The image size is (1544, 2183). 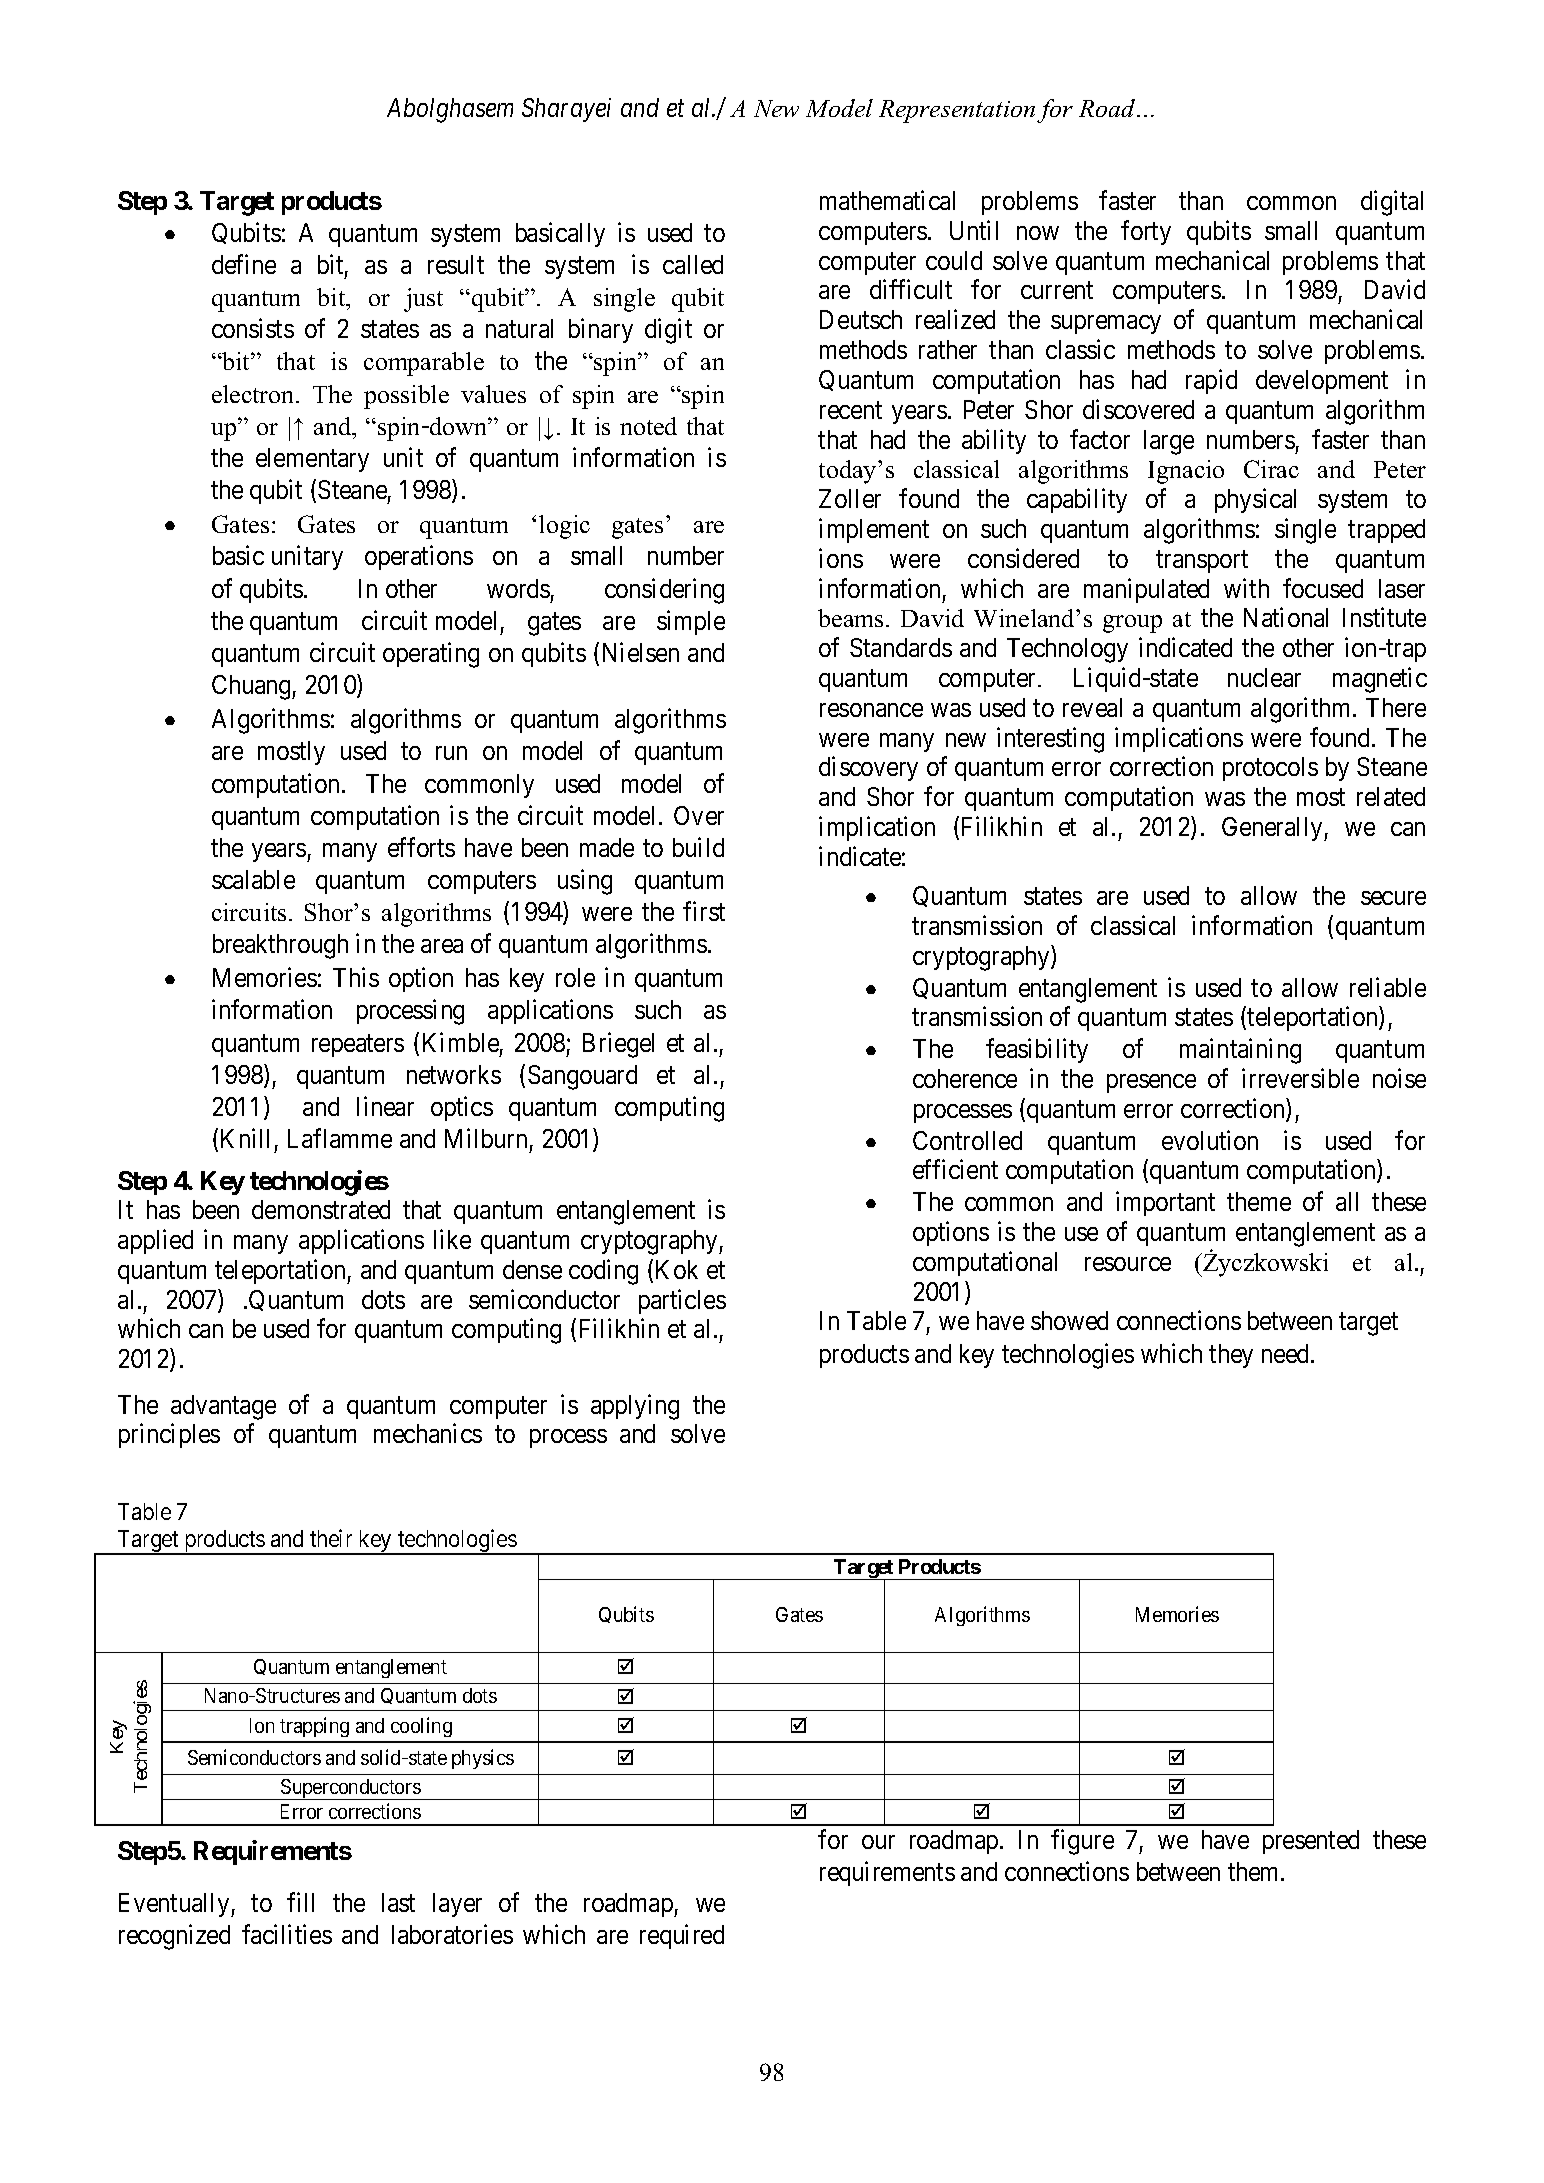 I want to click on fill, so click(x=300, y=1902).
